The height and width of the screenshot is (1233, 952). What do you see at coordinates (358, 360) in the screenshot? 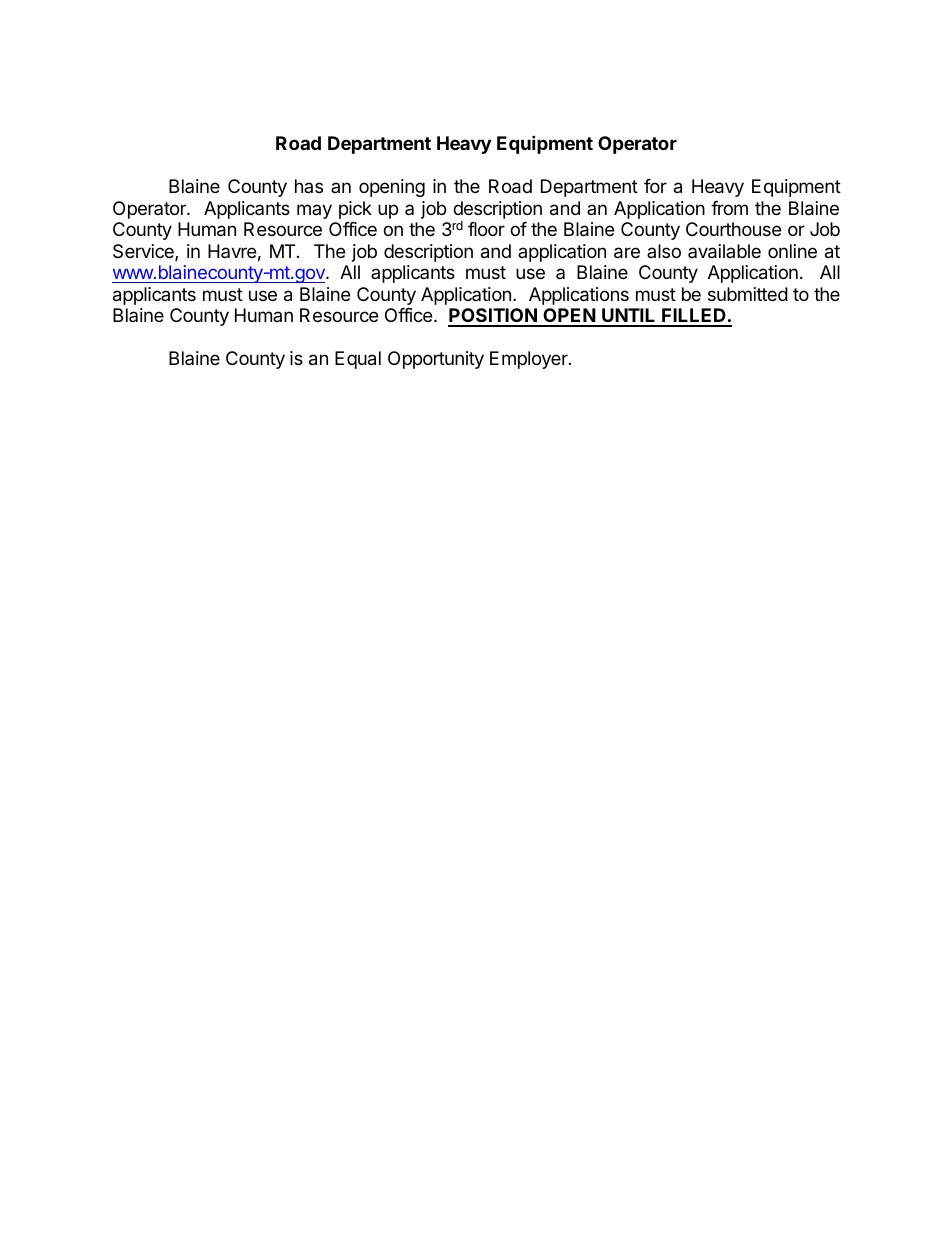
I see `Equal` at bounding box center [358, 360].
